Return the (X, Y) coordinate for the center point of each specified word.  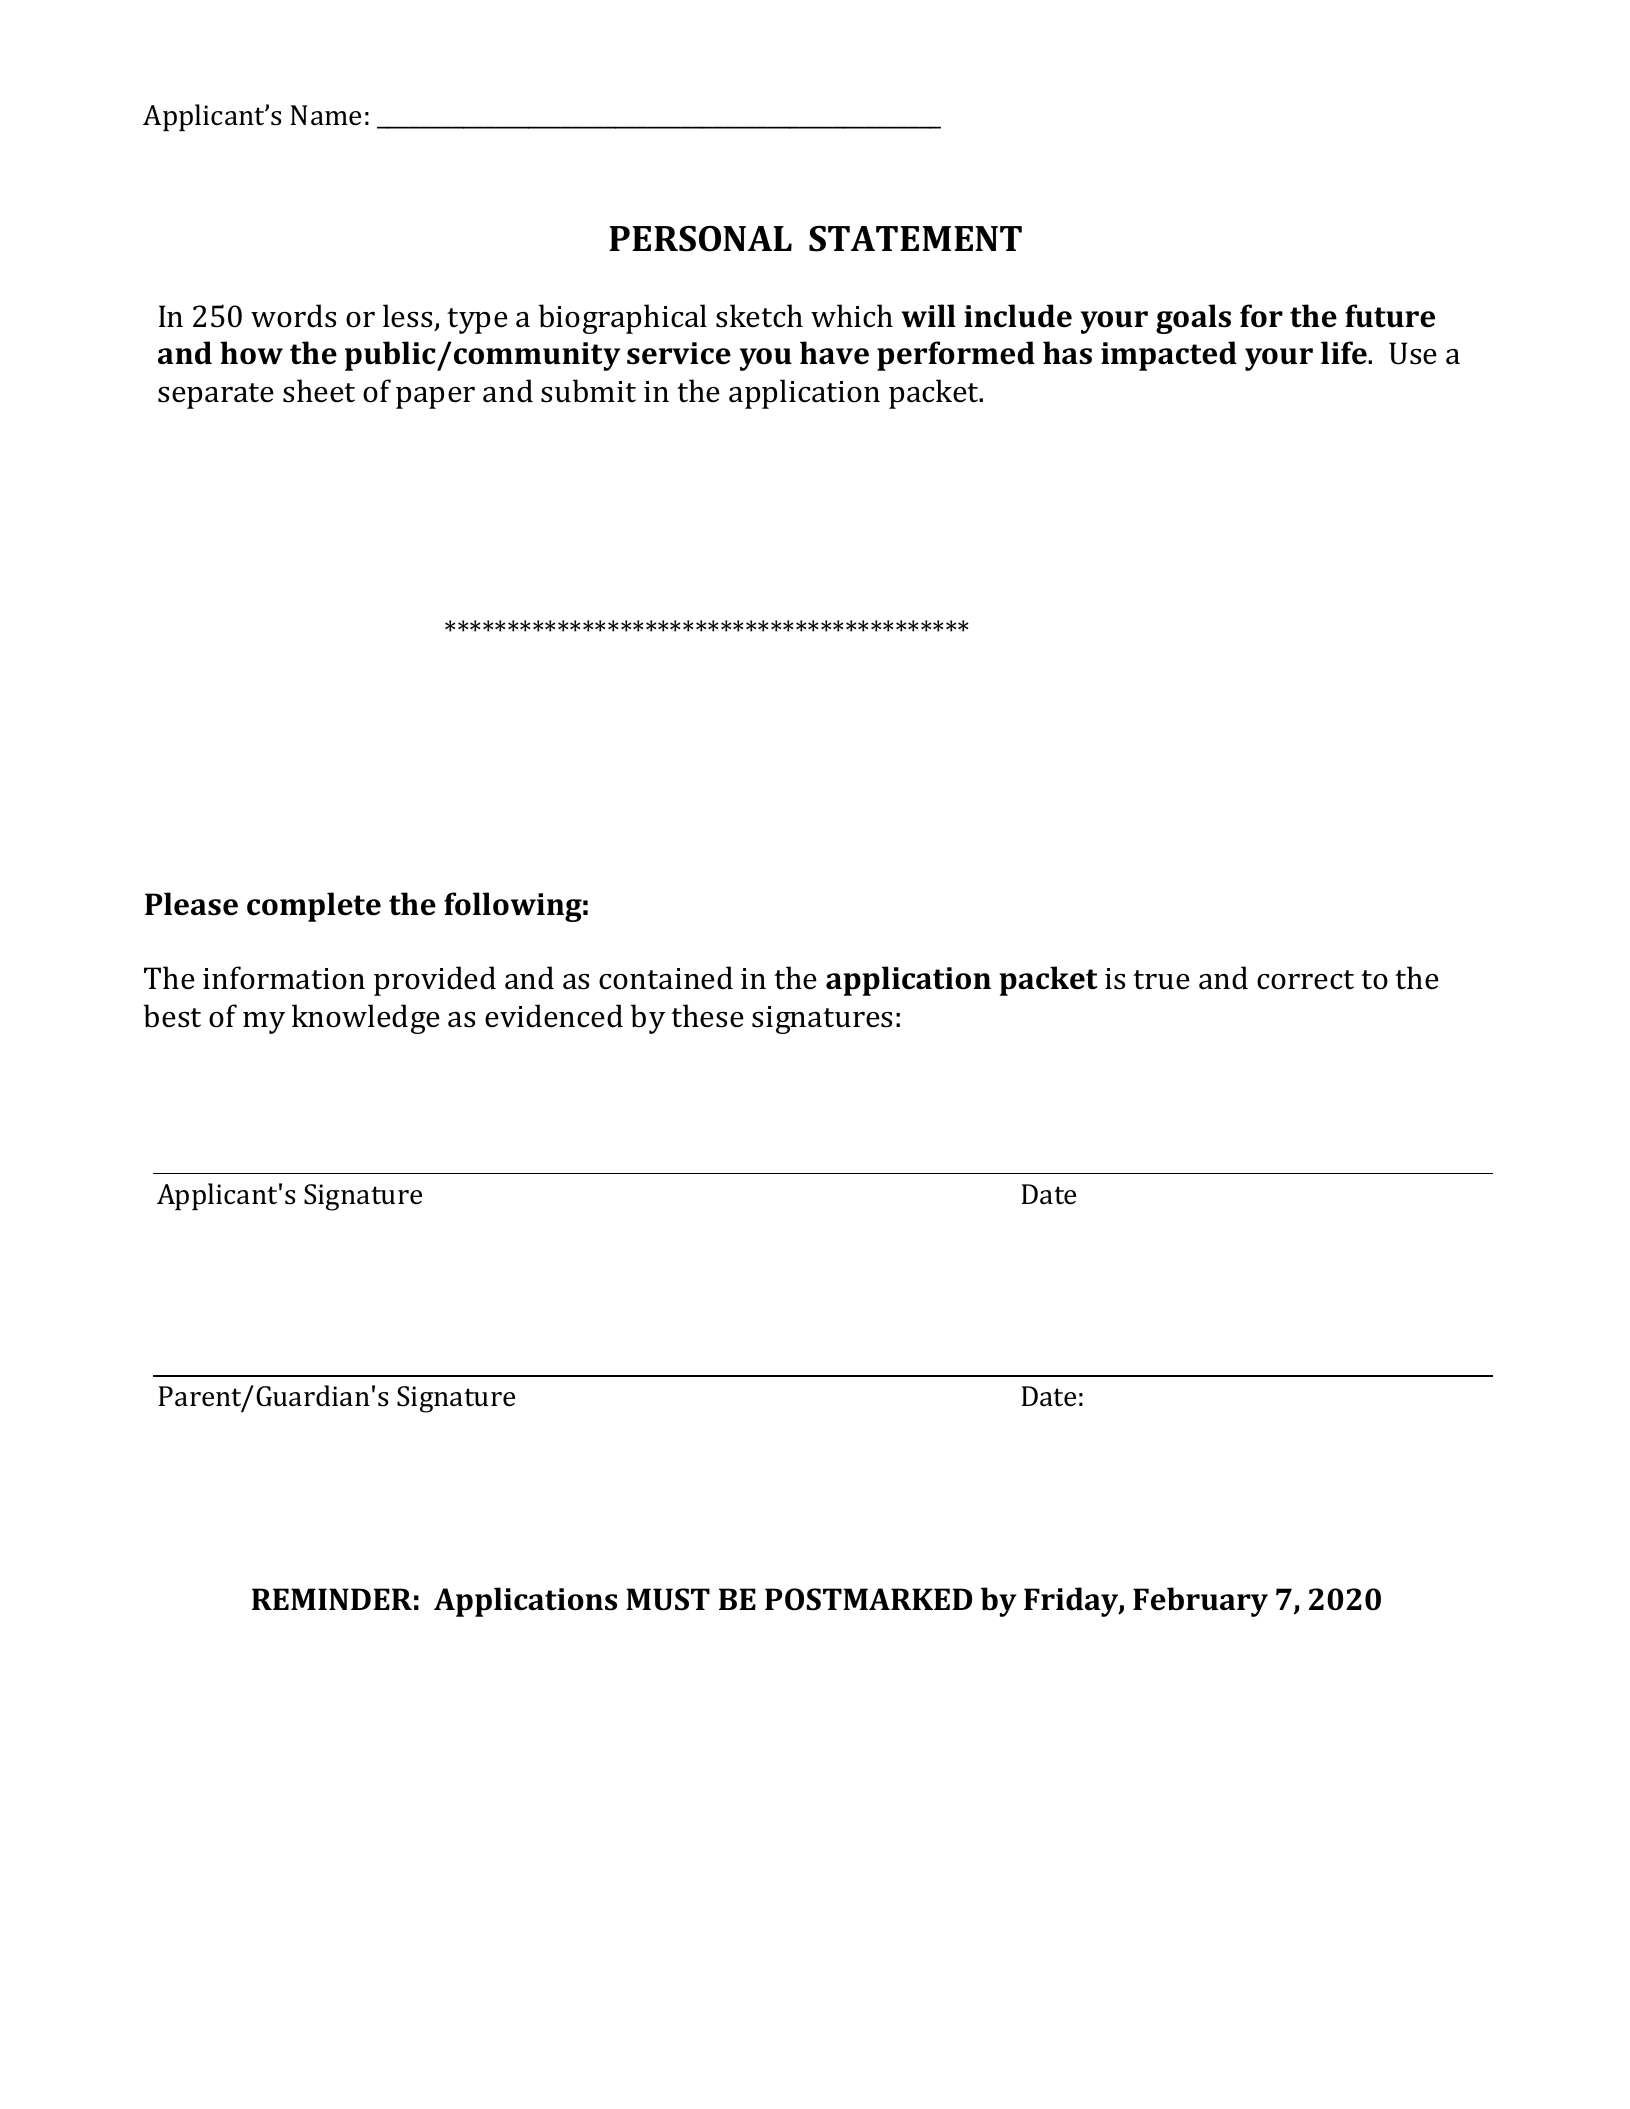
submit (588, 391)
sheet (319, 391)
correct (1305, 980)
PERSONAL (700, 238)
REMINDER (332, 1599)
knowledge (366, 1019)
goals (1193, 319)
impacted (1169, 356)
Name (325, 115)
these (707, 1016)
